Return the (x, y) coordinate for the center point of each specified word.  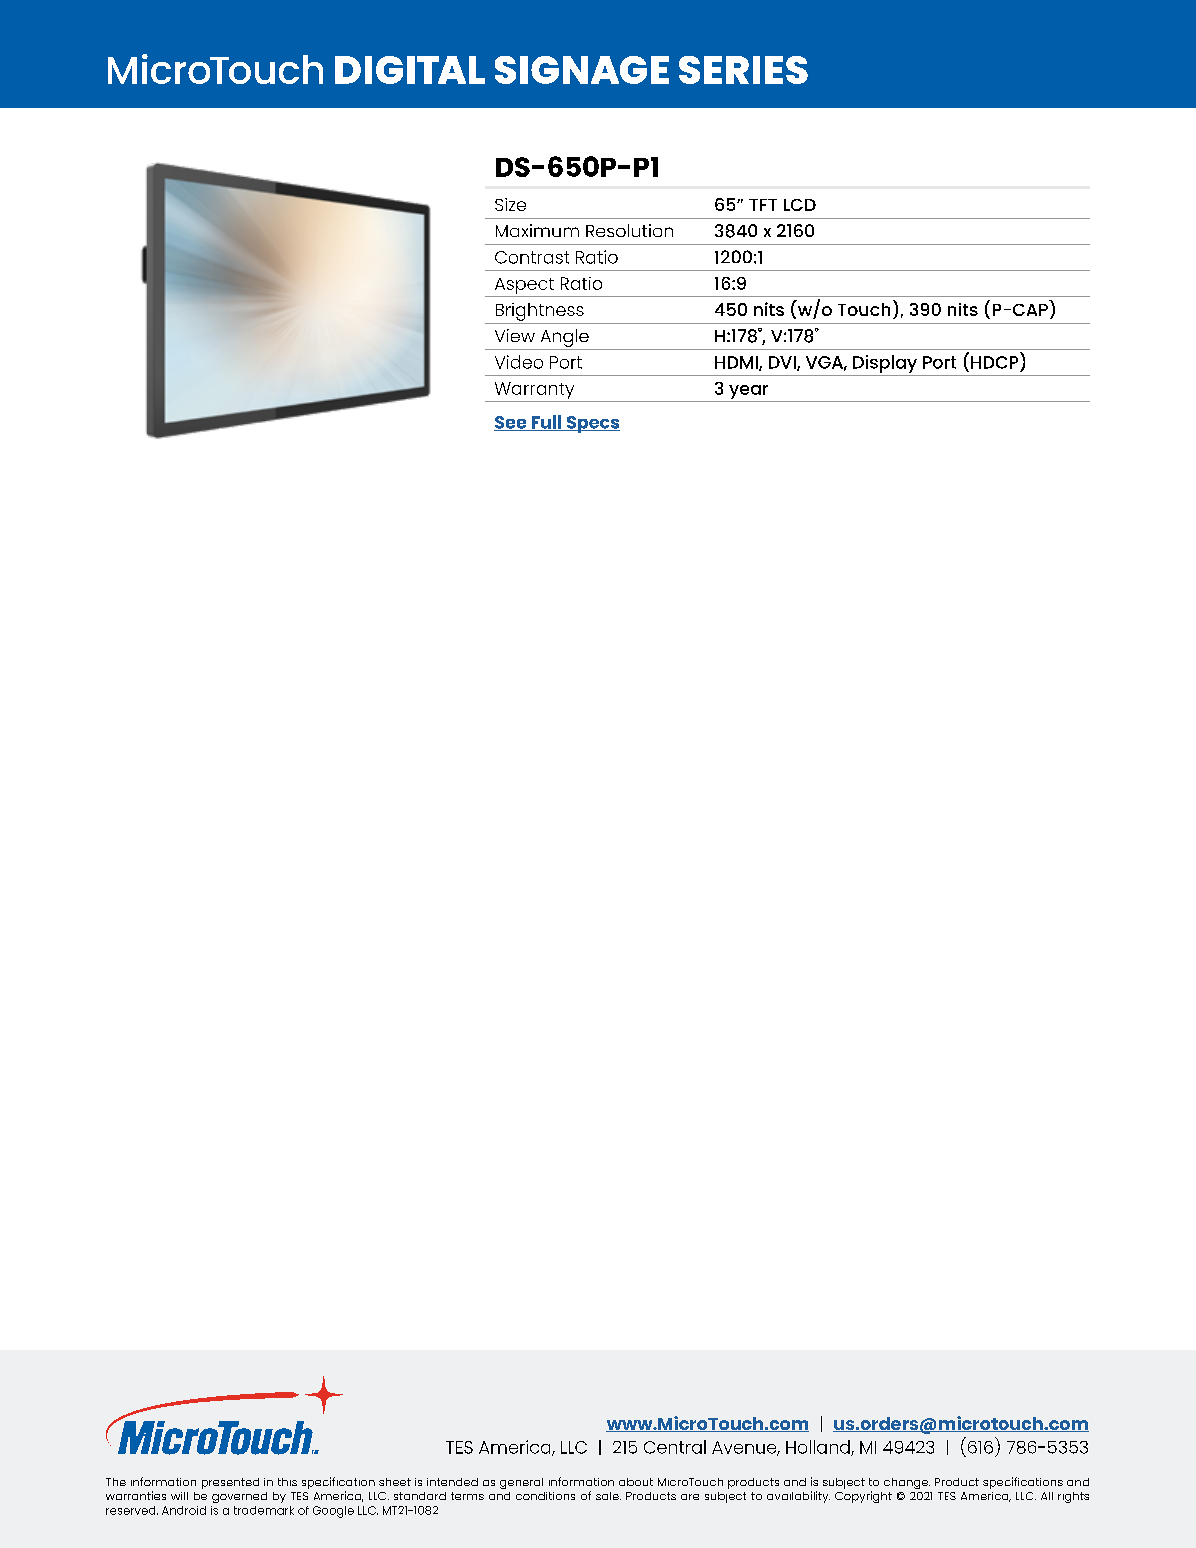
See (511, 423)
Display (885, 365)
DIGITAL (410, 70)
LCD (800, 205)
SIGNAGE (582, 70)
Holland (819, 1448)
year (749, 393)
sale (608, 1496)
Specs (592, 424)
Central (675, 1447)
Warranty (534, 392)
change (907, 1483)
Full (546, 423)
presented (230, 1483)
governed (239, 1497)
